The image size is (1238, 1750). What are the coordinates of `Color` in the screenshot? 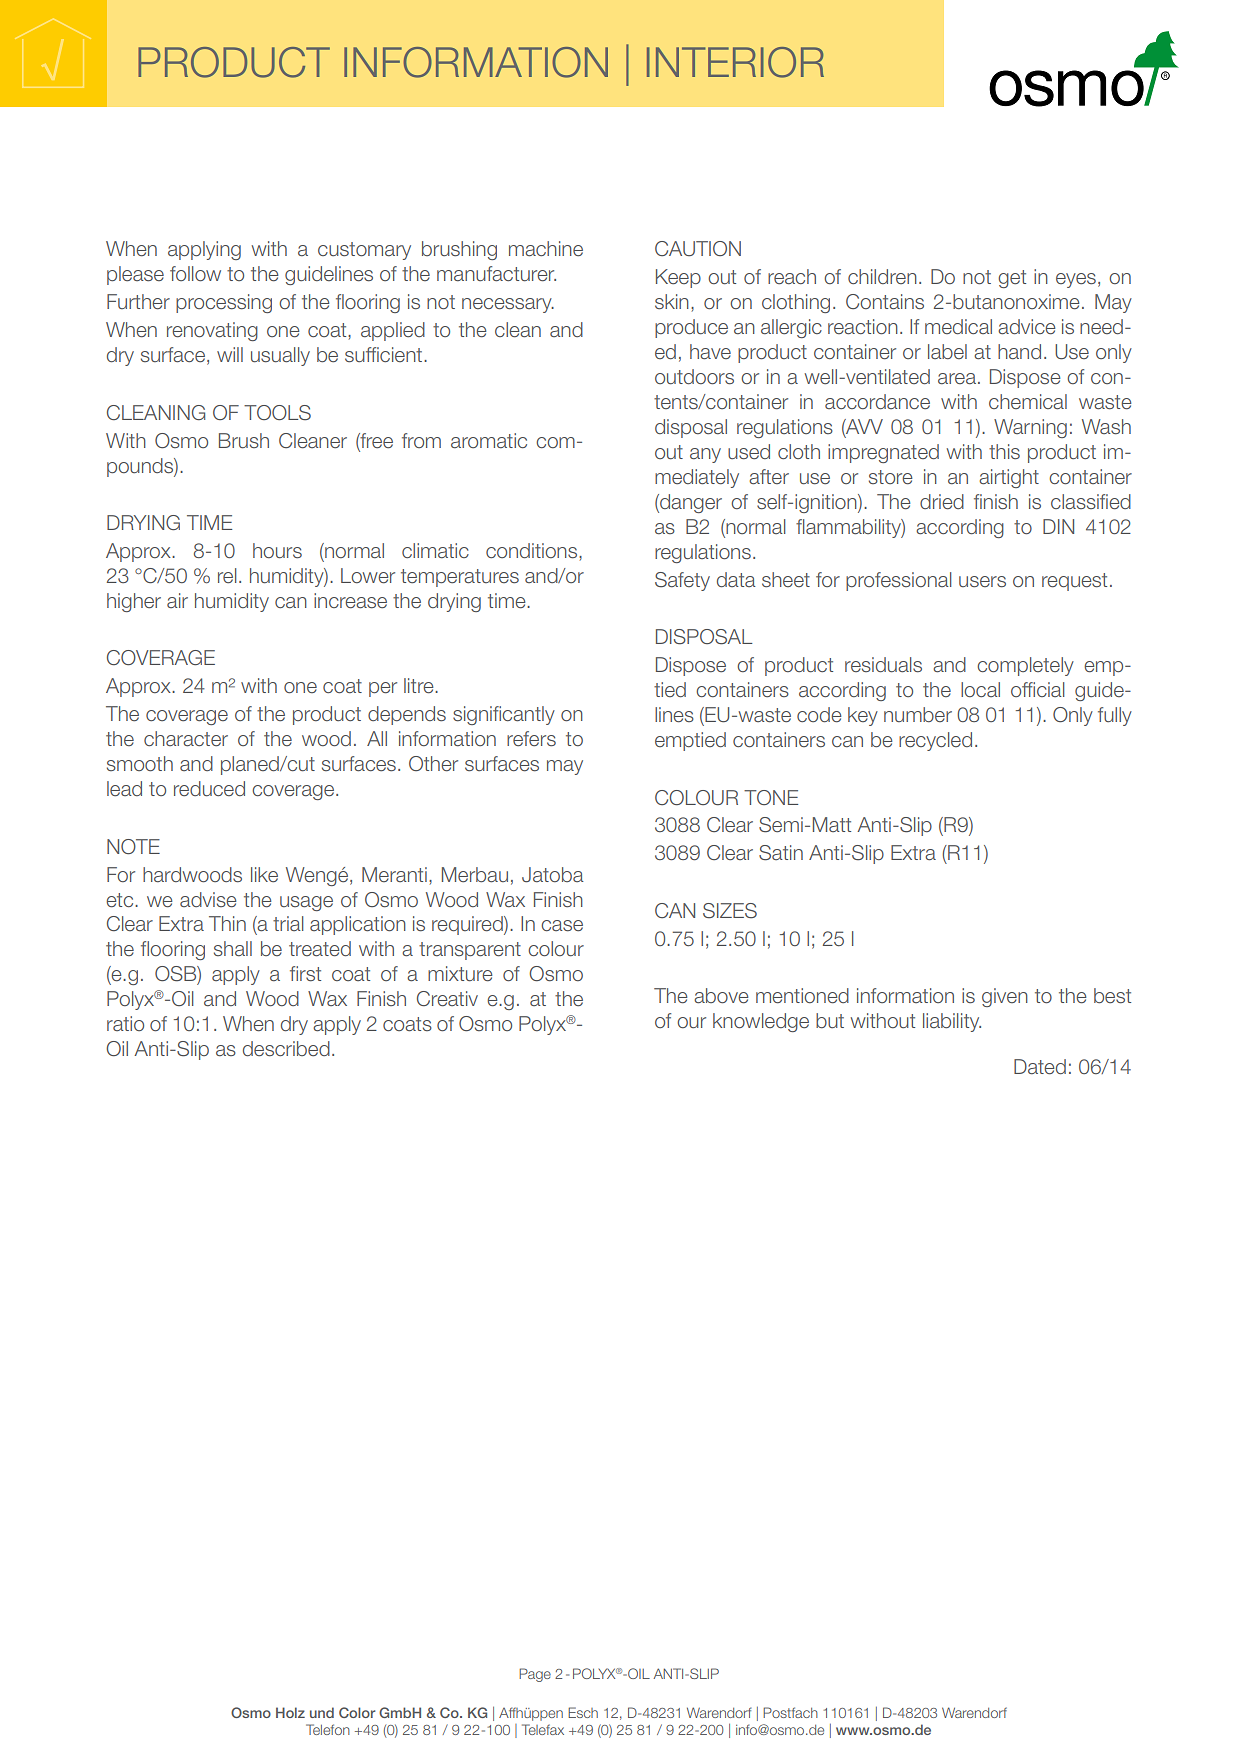 It's located at (357, 1712).
